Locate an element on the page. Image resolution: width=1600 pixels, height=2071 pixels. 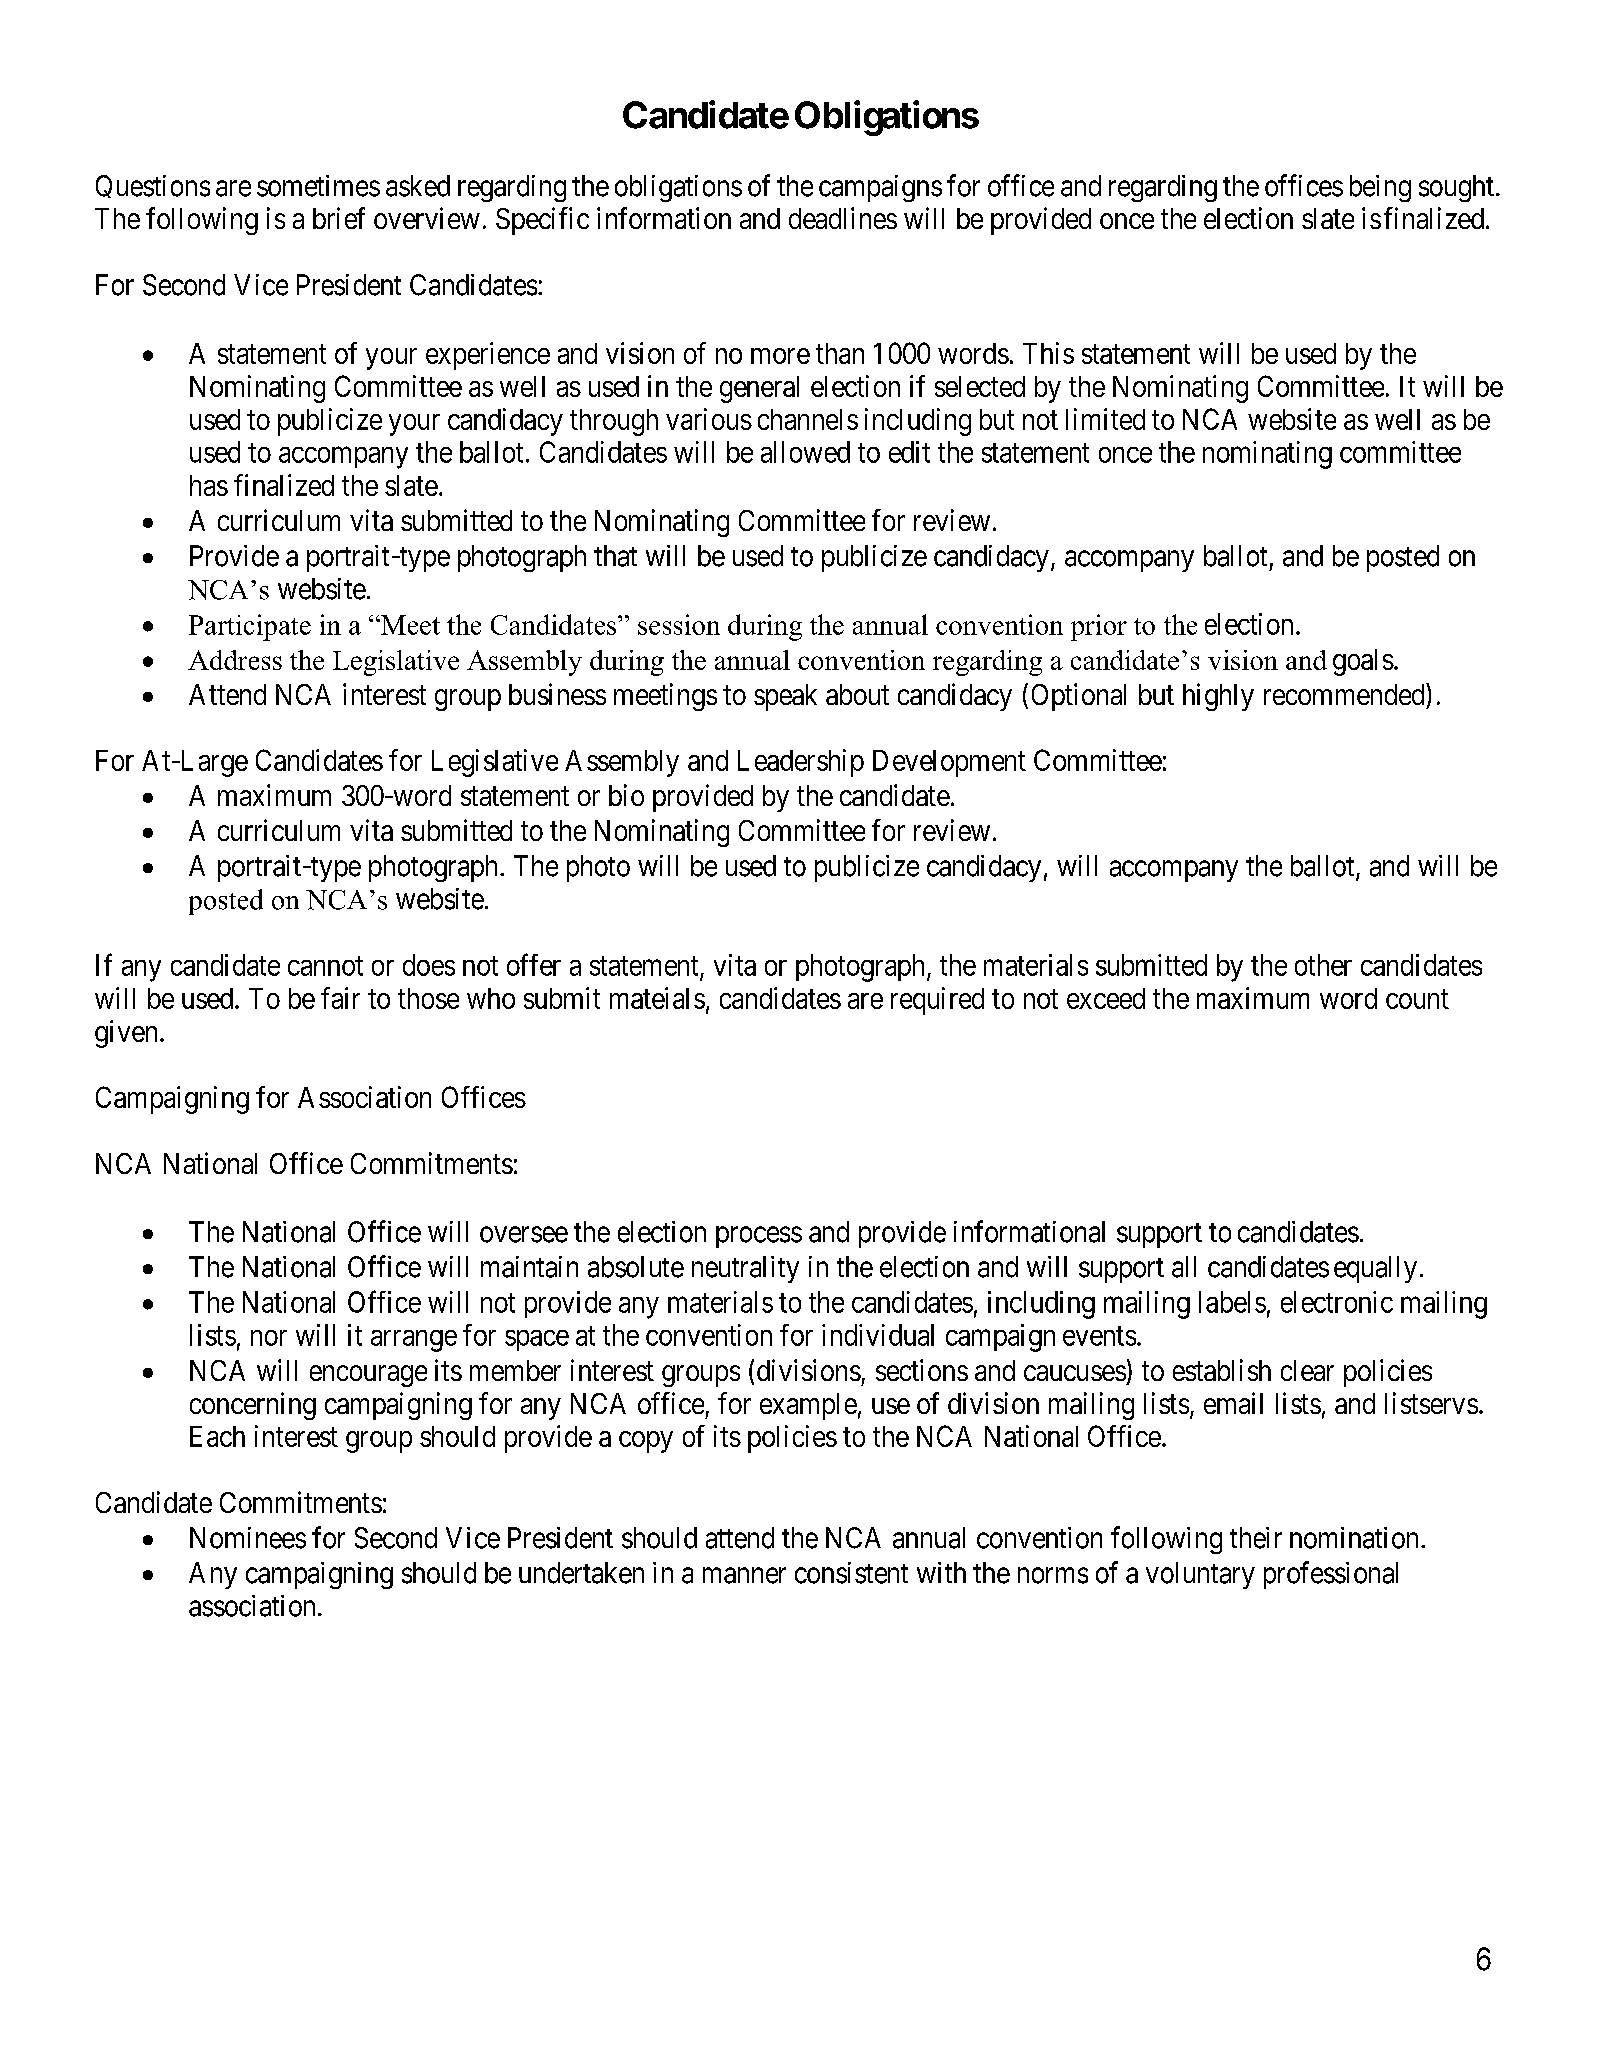
their is located at coordinates (1256, 1538).
